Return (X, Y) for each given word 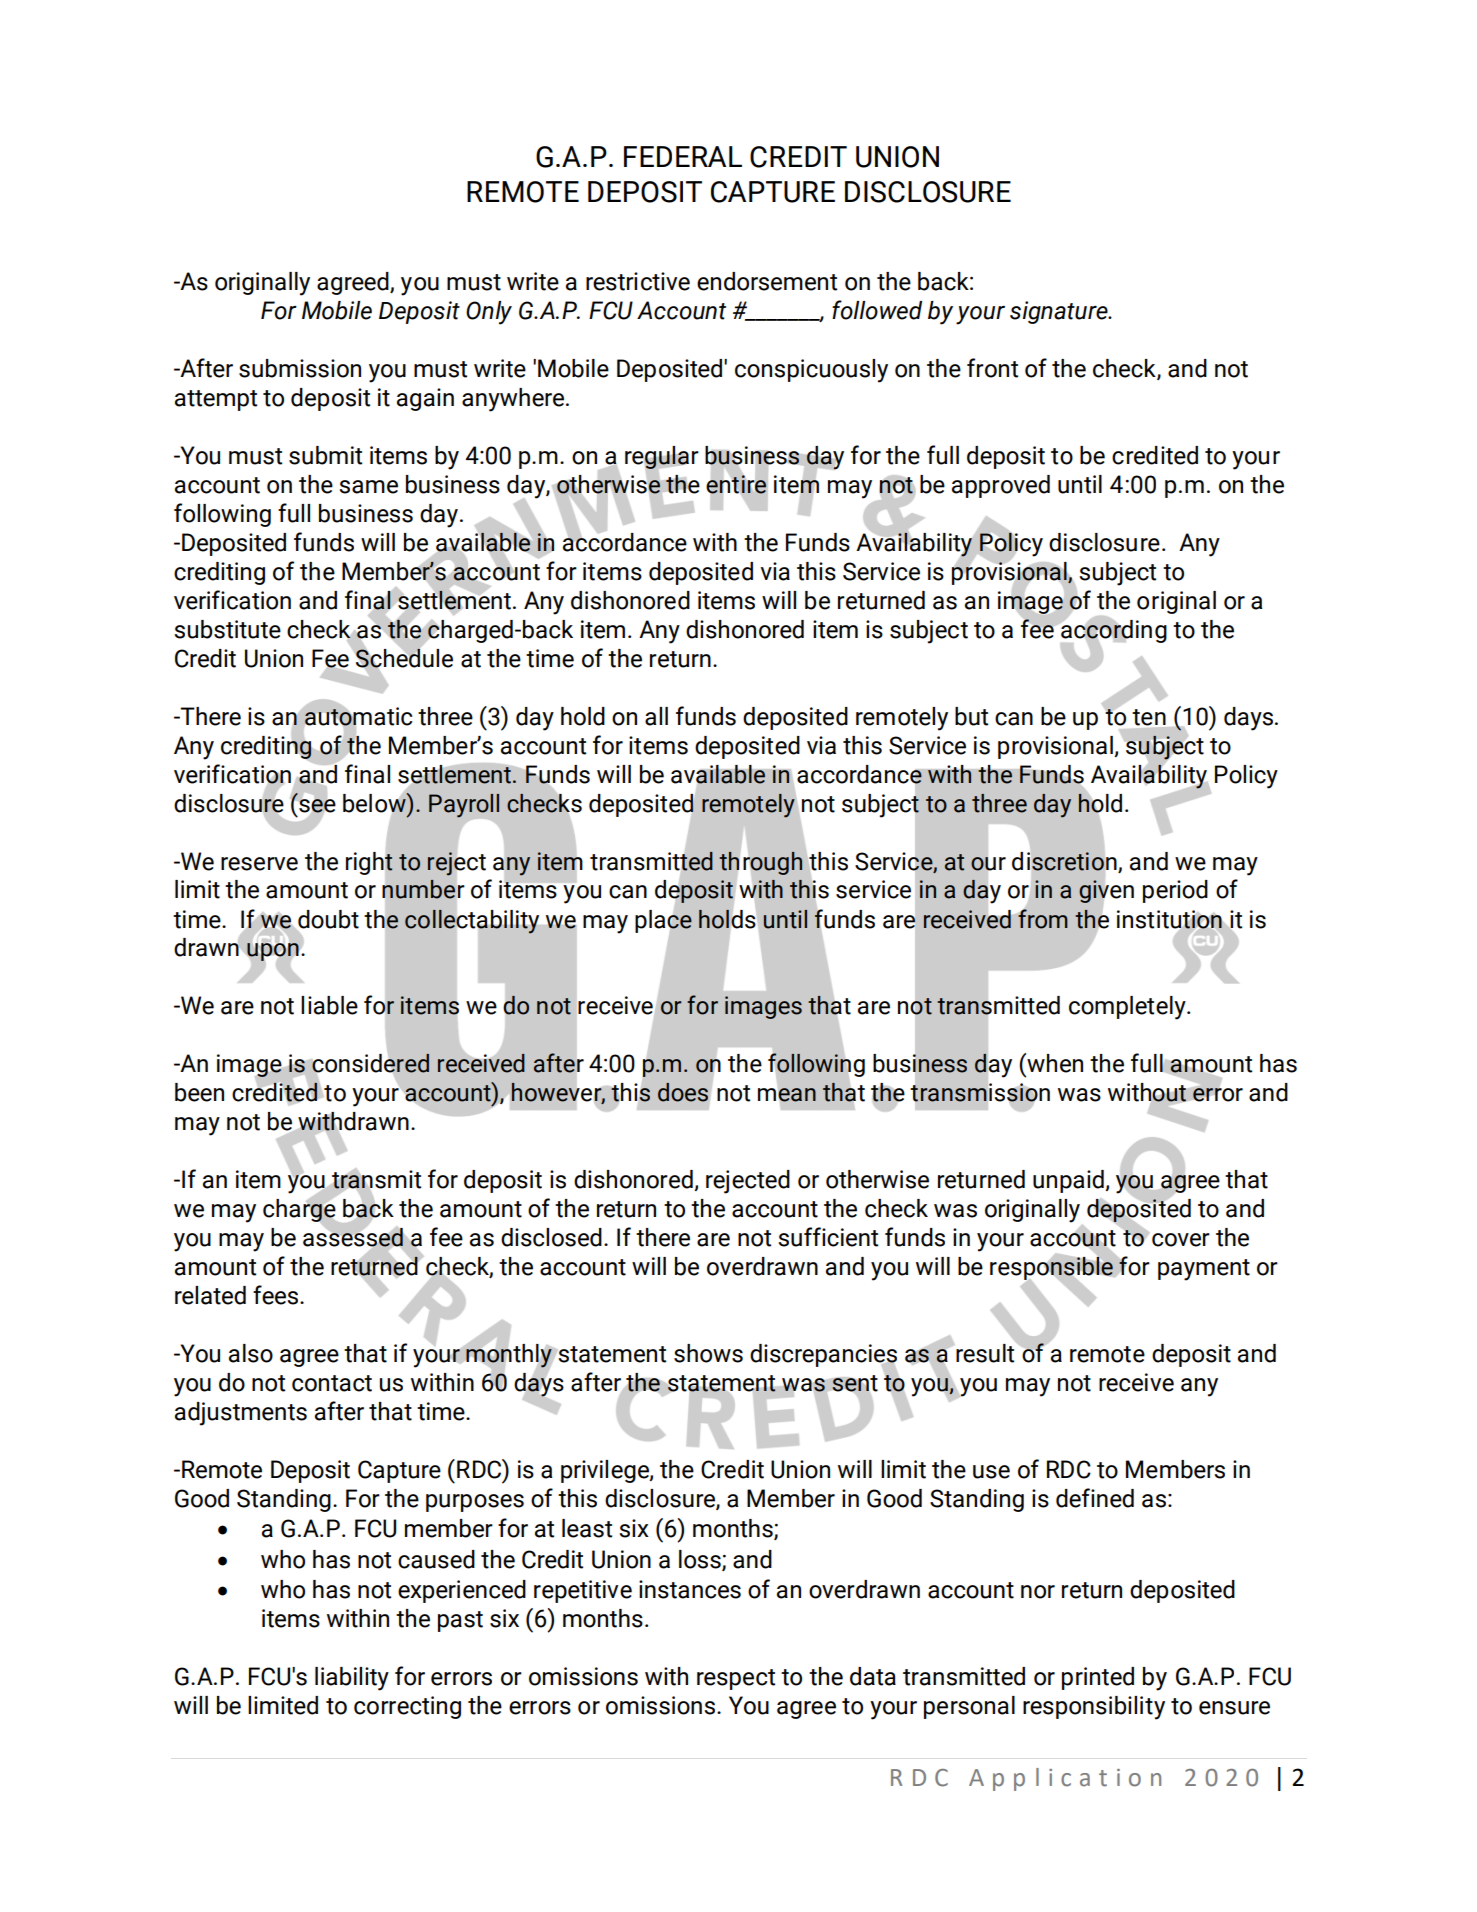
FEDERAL (683, 156)
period (1175, 891)
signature (1060, 312)
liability (352, 1679)
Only (489, 313)
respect (736, 1679)
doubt (328, 919)
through (760, 863)
